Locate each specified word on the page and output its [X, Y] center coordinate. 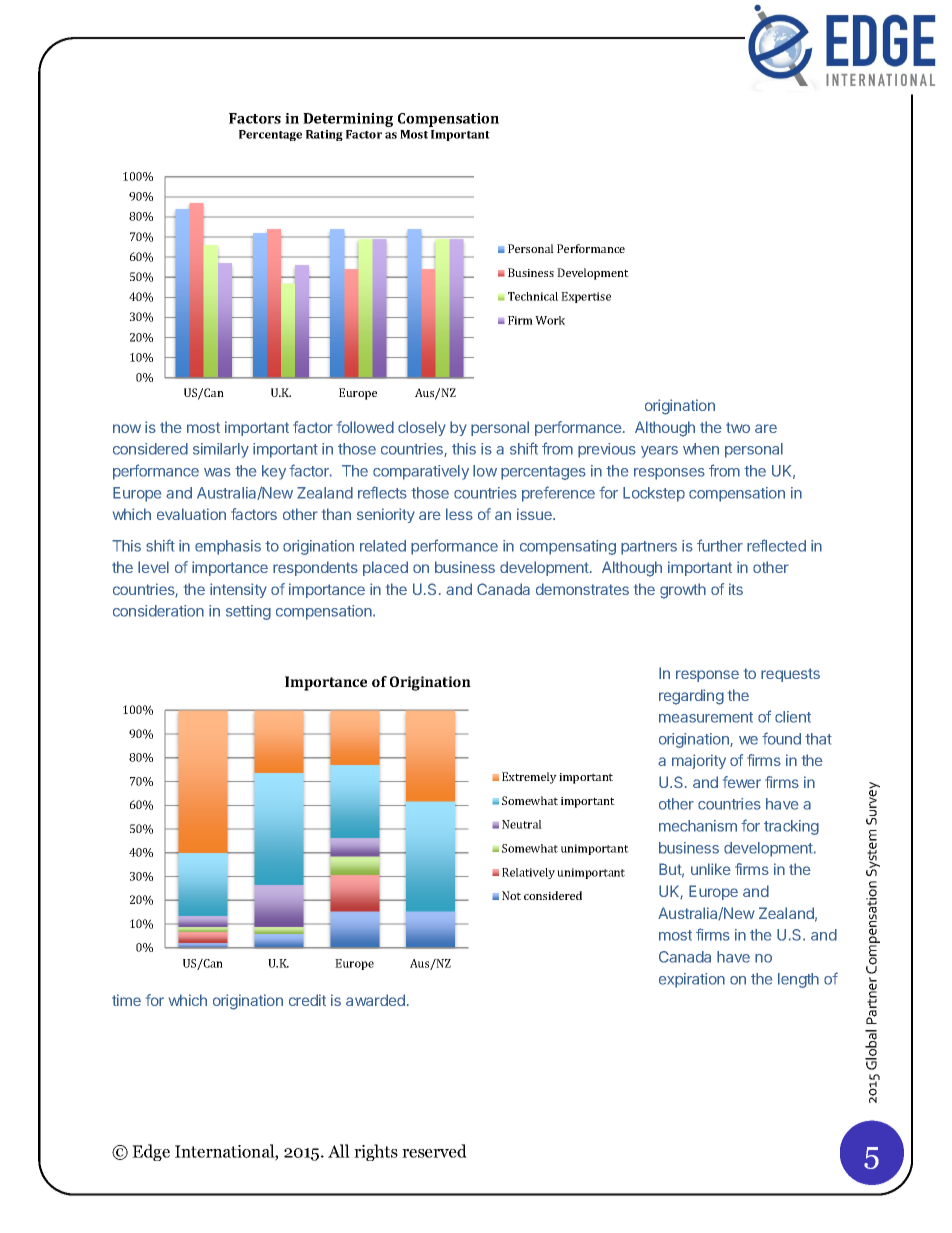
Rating [324, 135]
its [736, 589]
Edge [151, 1152]
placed [385, 568]
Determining [348, 120]
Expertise [586, 297]
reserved [434, 1151]
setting [248, 612]
